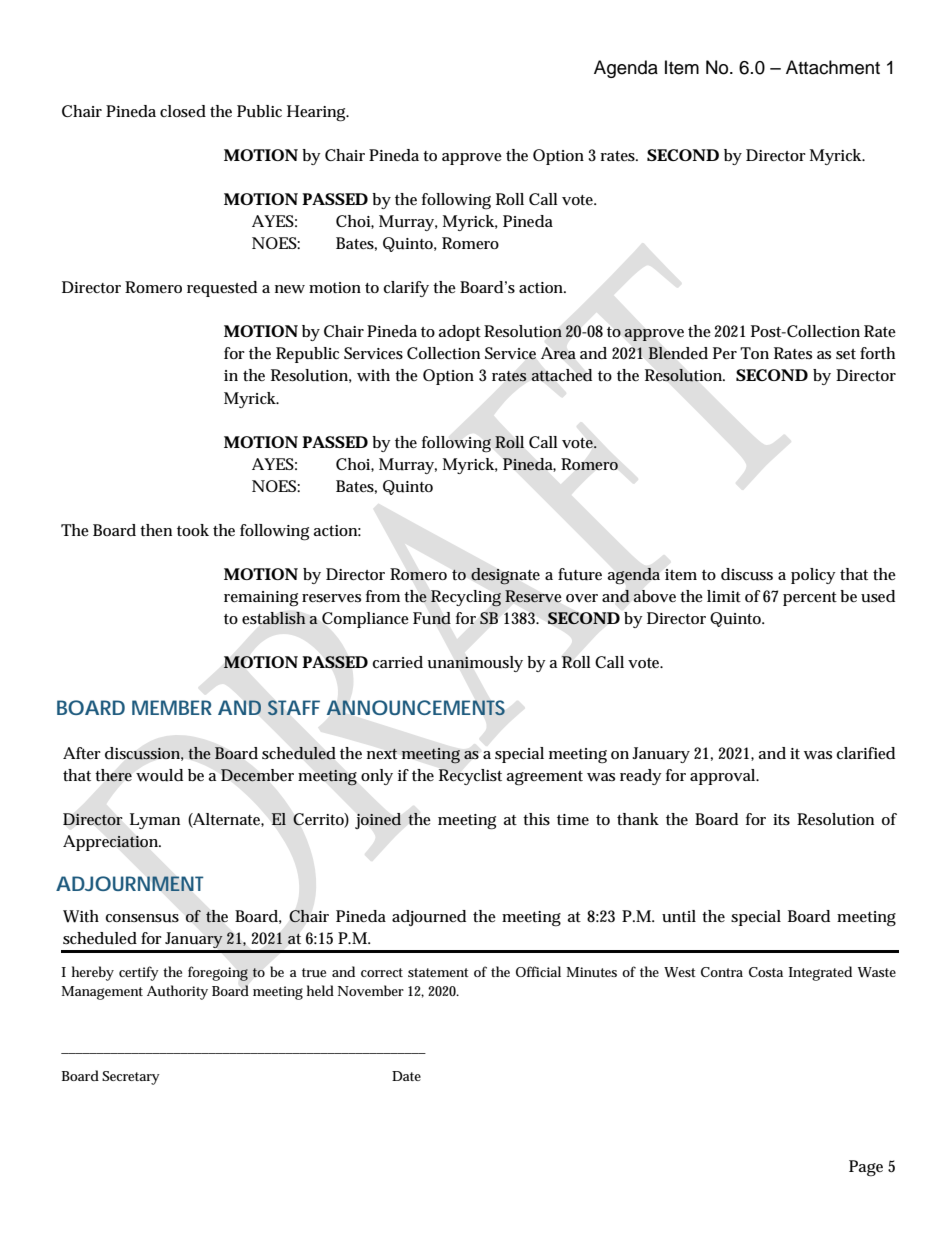 The height and width of the screenshot is (1233, 952). Describe the element at coordinates (406, 1076) in the screenshot. I see `Date` at that location.
